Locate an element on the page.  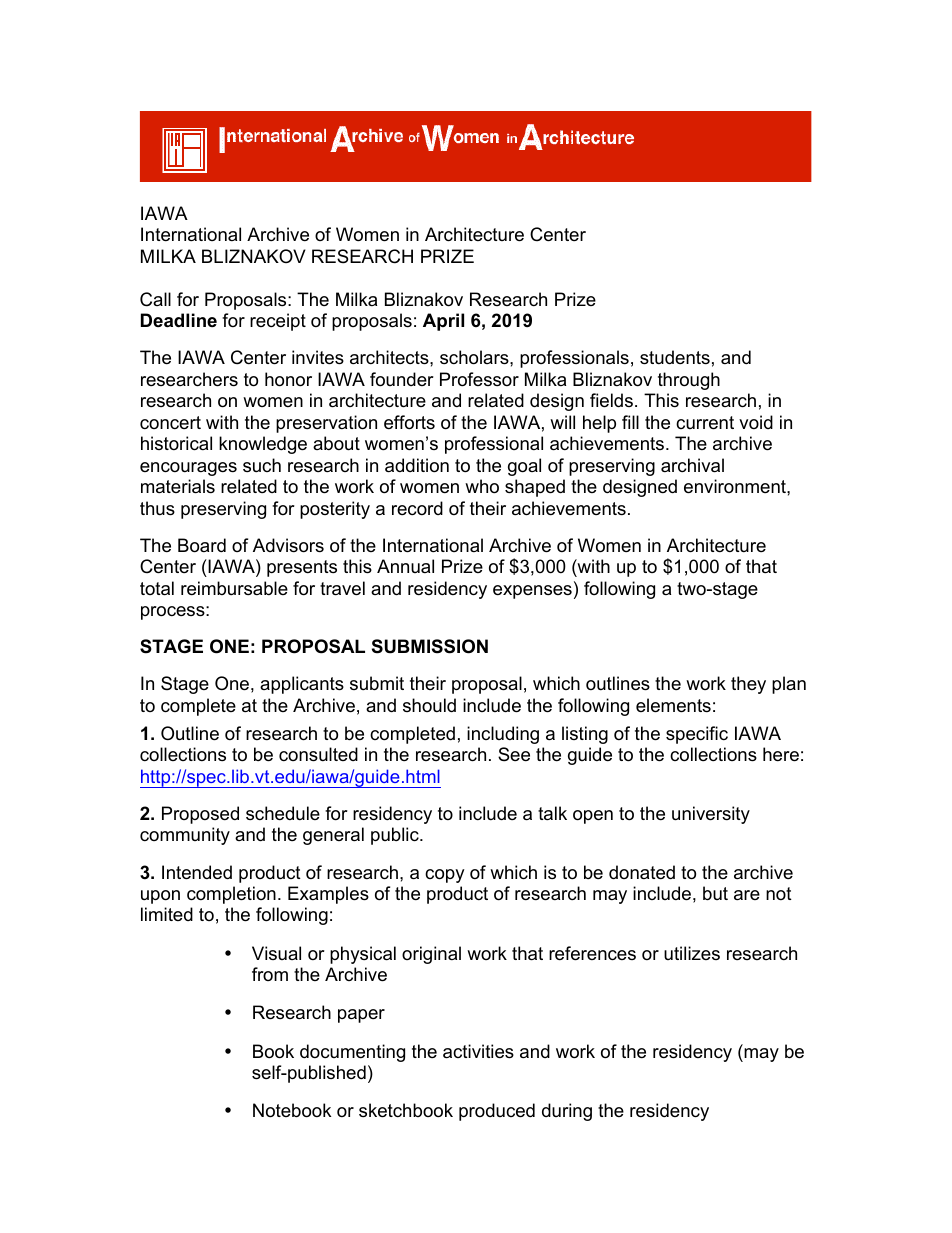
receipt is located at coordinates (278, 322).
